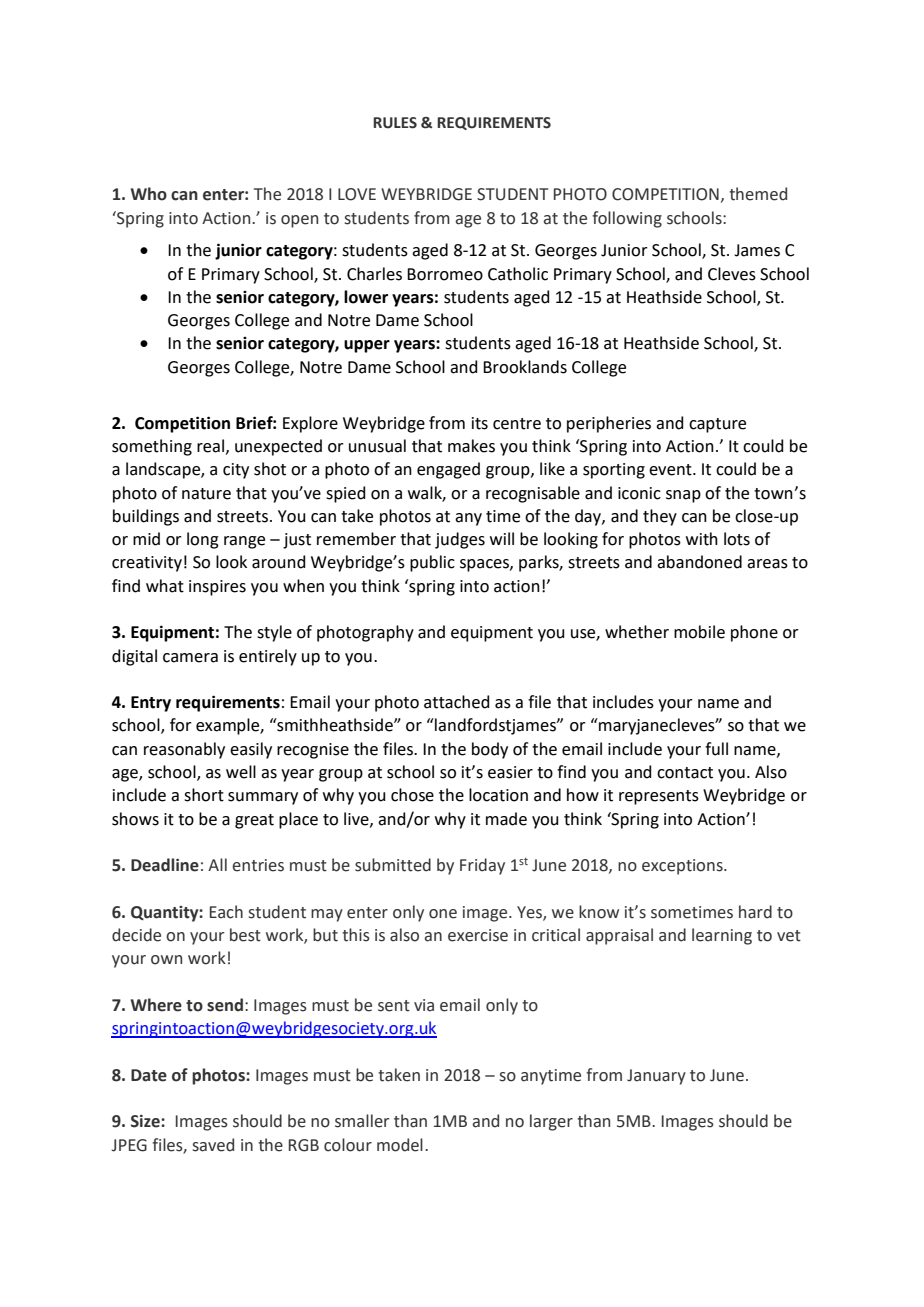 The width and height of the image is (924, 1307). I want to click on Friday, so click(482, 866).
